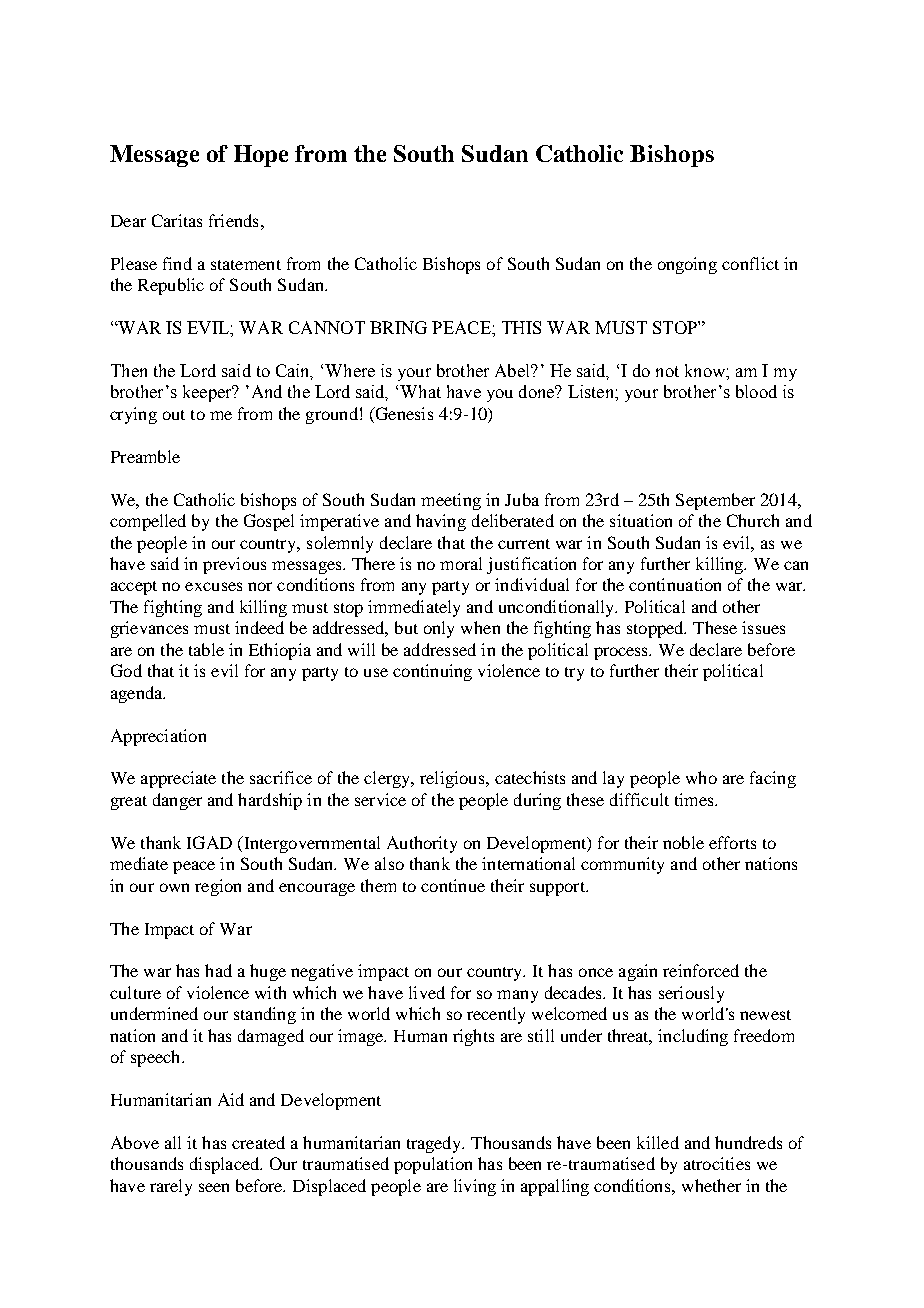 Image resolution: width=924 pixels, height=1308 pixels. What do you see at coordinates (433, 1165) in the page?
I see `population` at bounding box center [433, 1165].
